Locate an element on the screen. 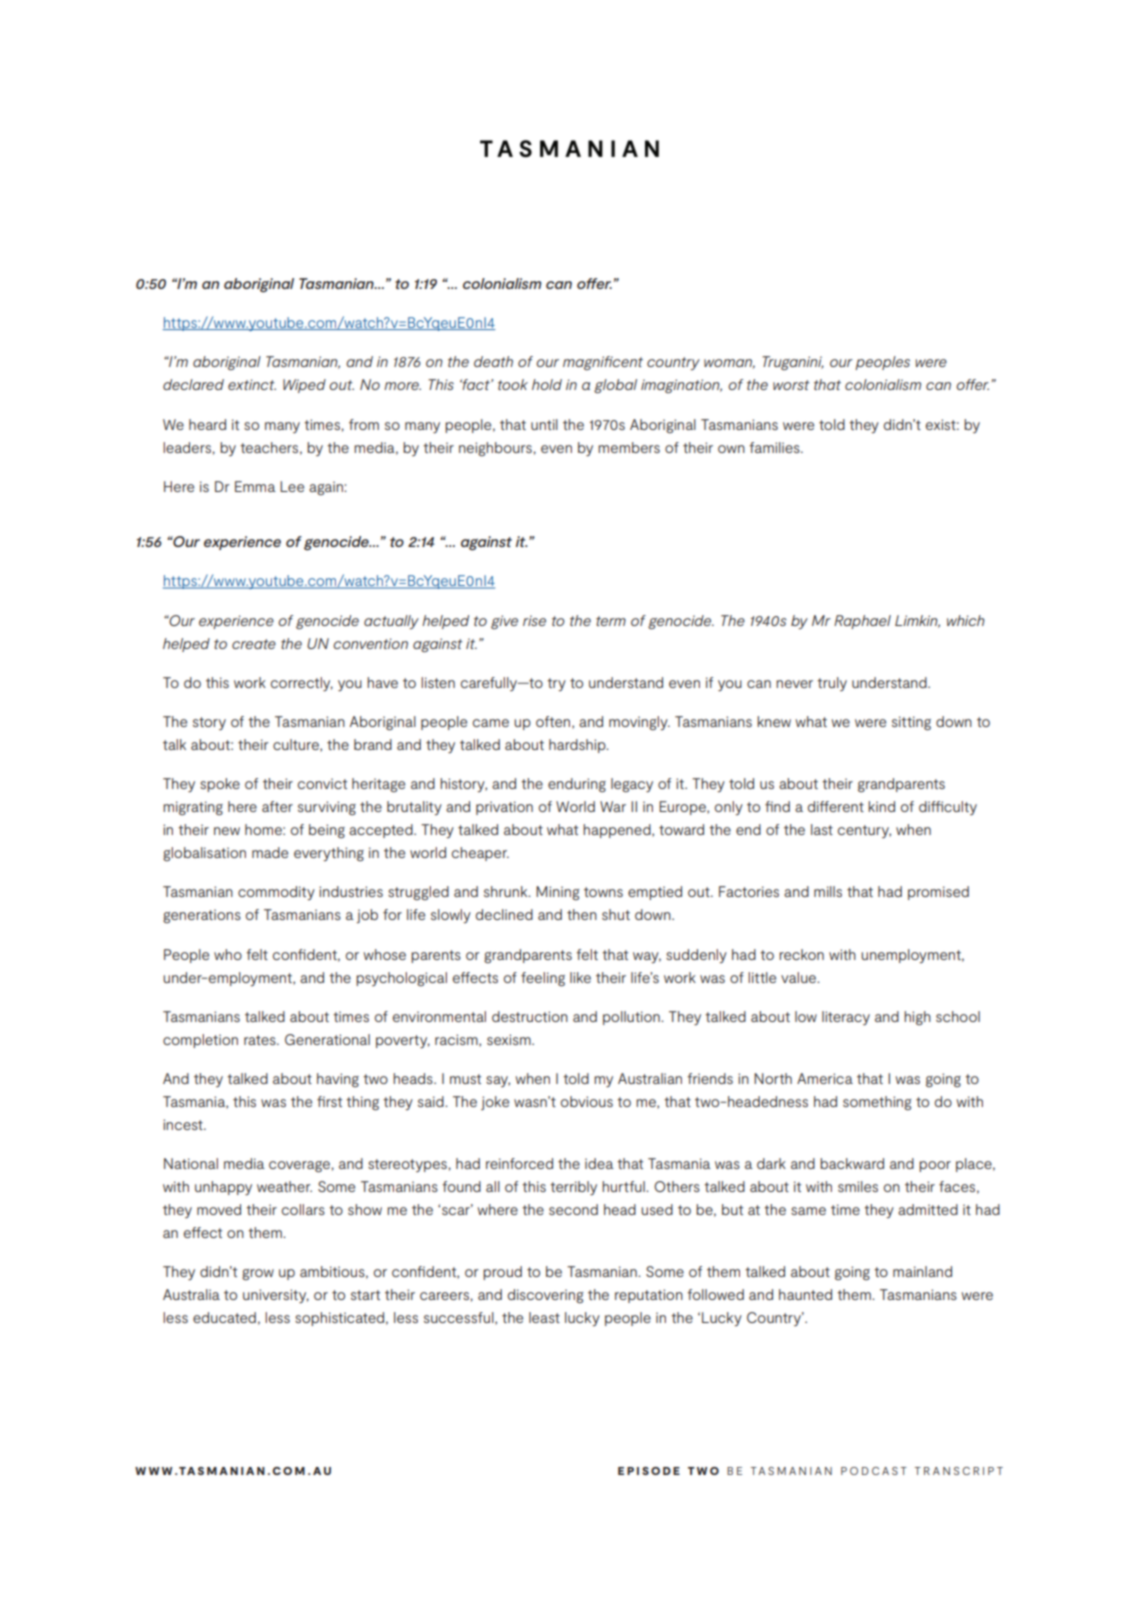 The image size is (1139, 1611). like is located at coordinates (580, 977).
